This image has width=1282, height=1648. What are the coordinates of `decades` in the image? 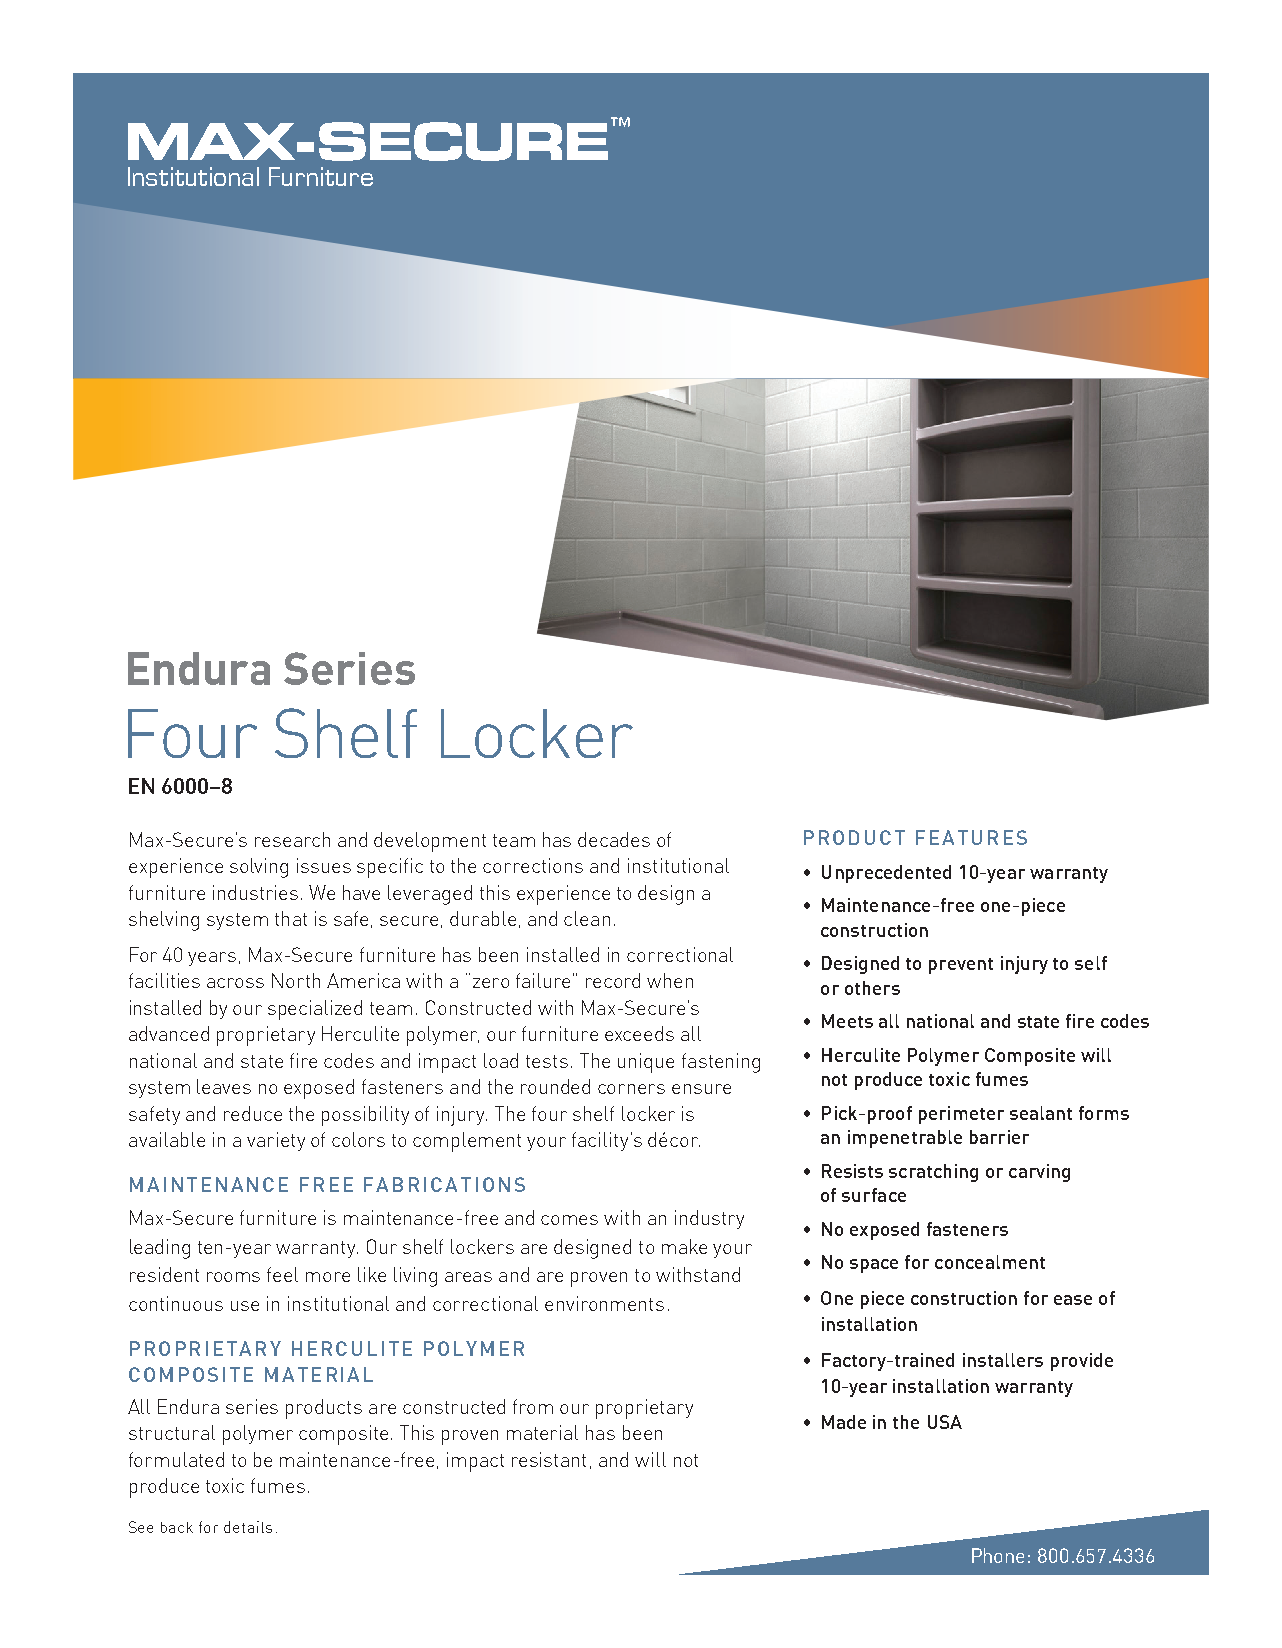 It's located at (614, 839).
